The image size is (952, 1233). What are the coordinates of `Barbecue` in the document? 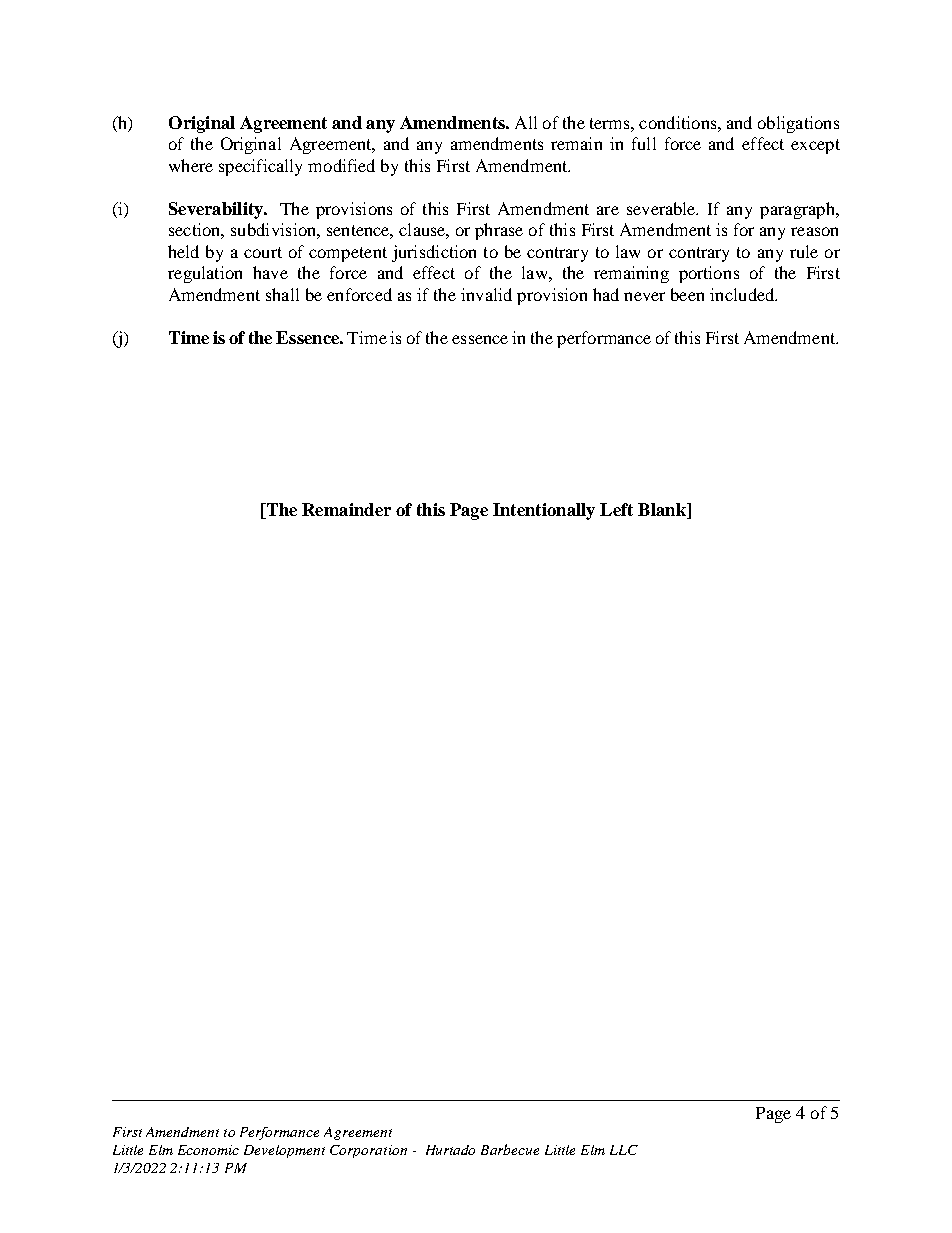 It's located at (510, 1149).
